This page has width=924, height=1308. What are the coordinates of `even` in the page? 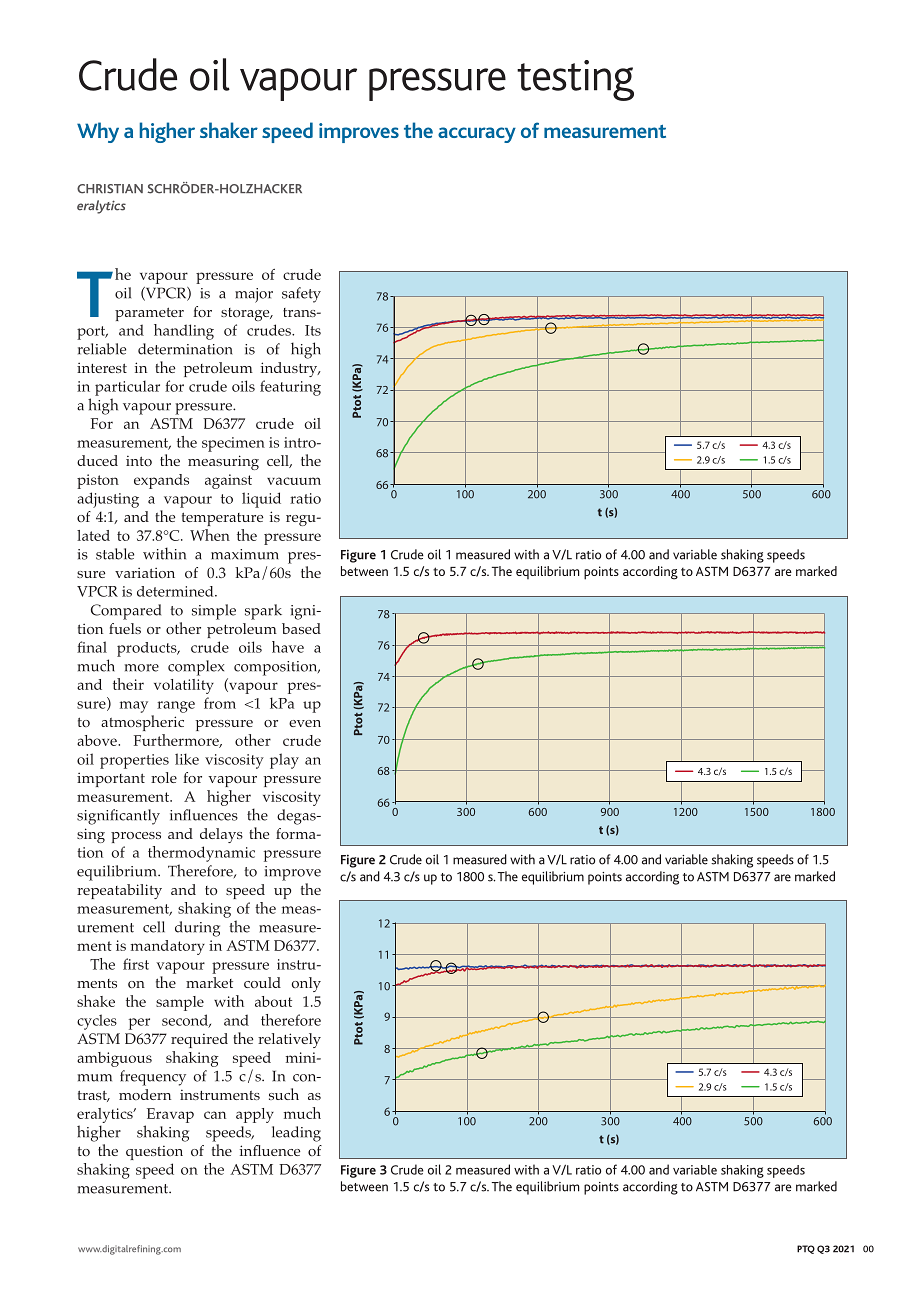 It's located at (305, 723).
